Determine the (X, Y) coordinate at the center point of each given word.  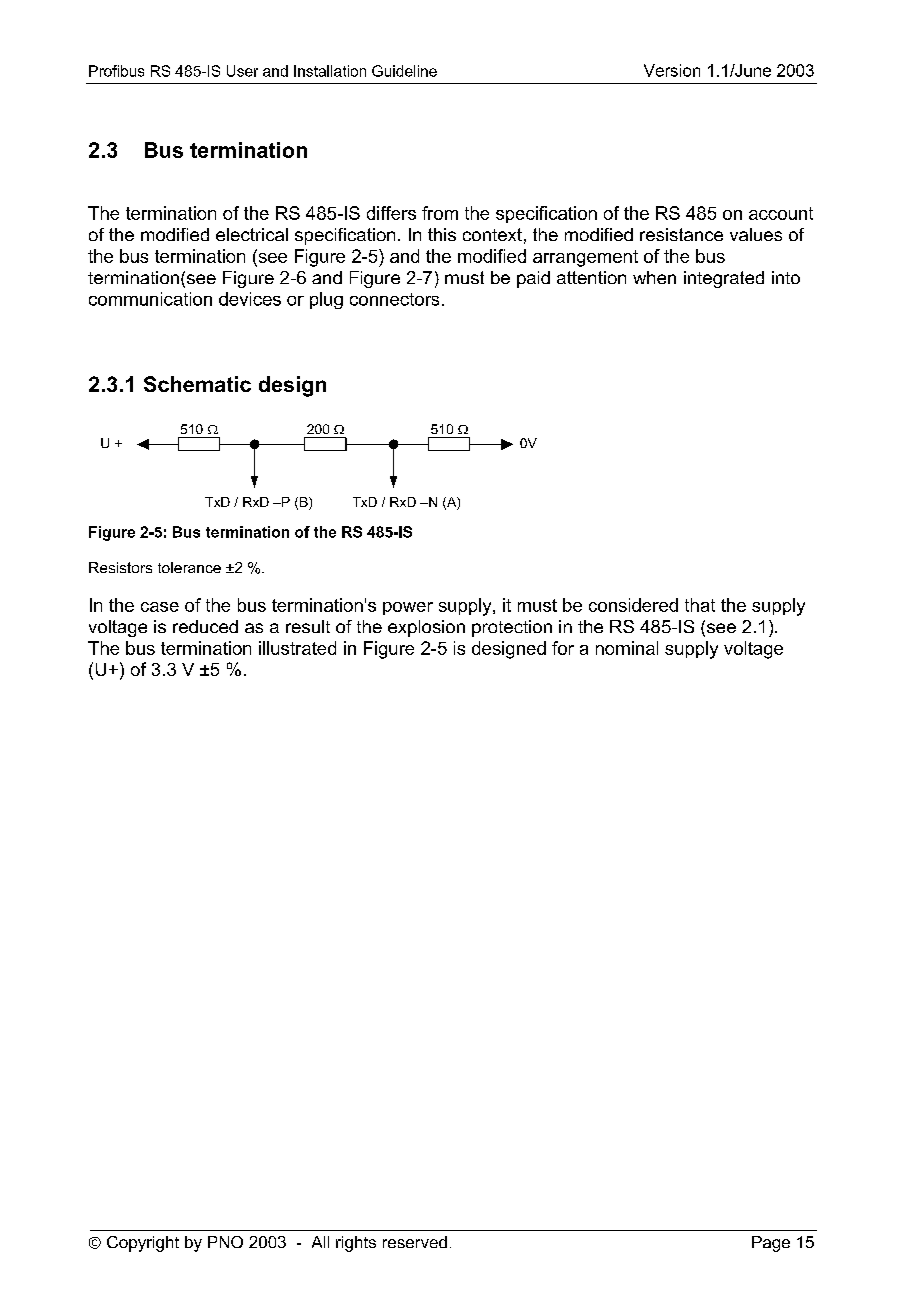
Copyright (143, 1244)
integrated (724, 279)
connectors (394, 299)
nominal (627, 648)
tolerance (189, 567)
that (700, 605)
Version (672, 70)
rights (356, 1244)
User (242, 71)
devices (250, 299)
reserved (415, 1242)
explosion (426, 628)
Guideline (404, 71)
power (408, 608)
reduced (205, 626)
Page (771, 1244)
